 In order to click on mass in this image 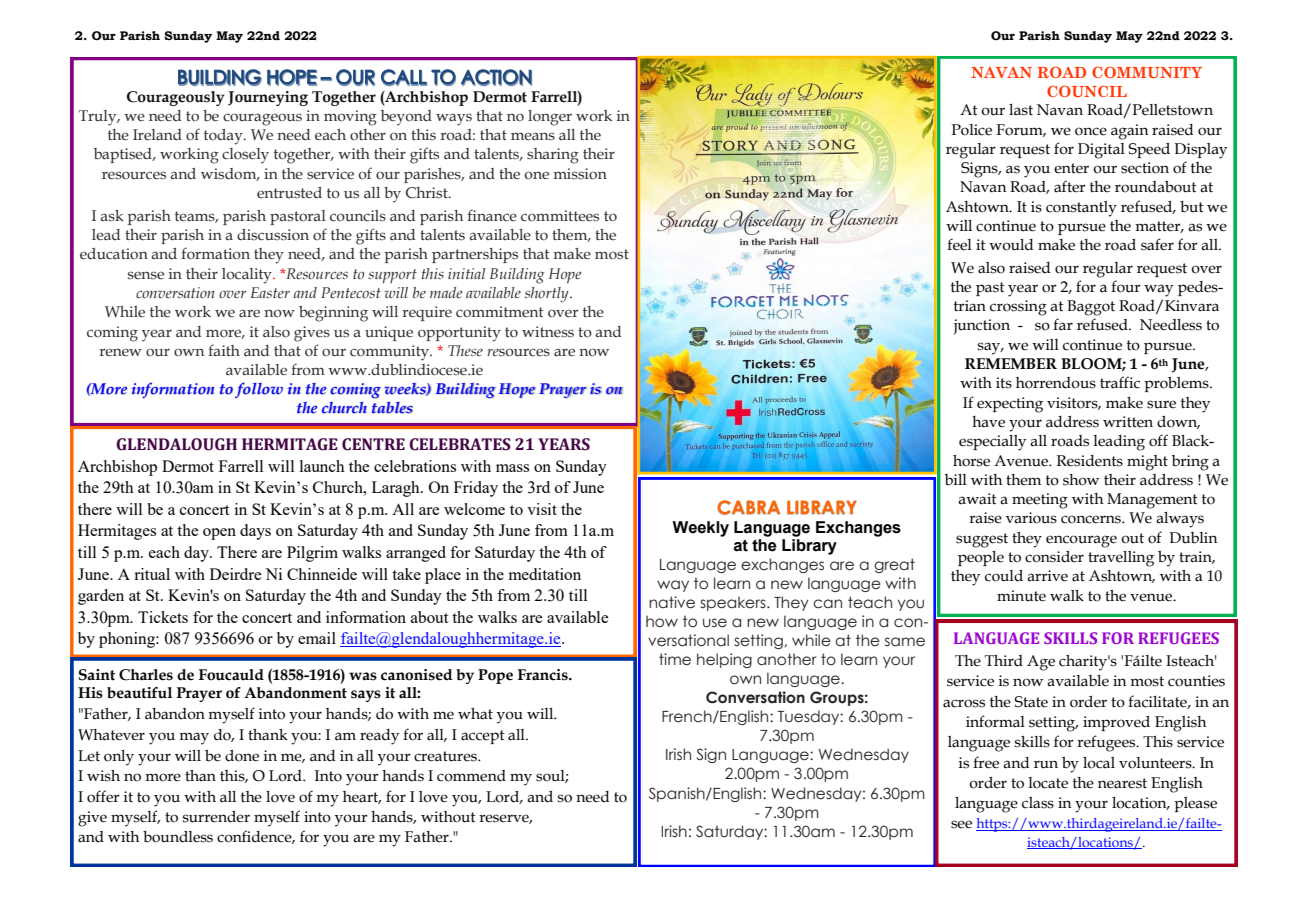, I will do `click(512, 468)`.
